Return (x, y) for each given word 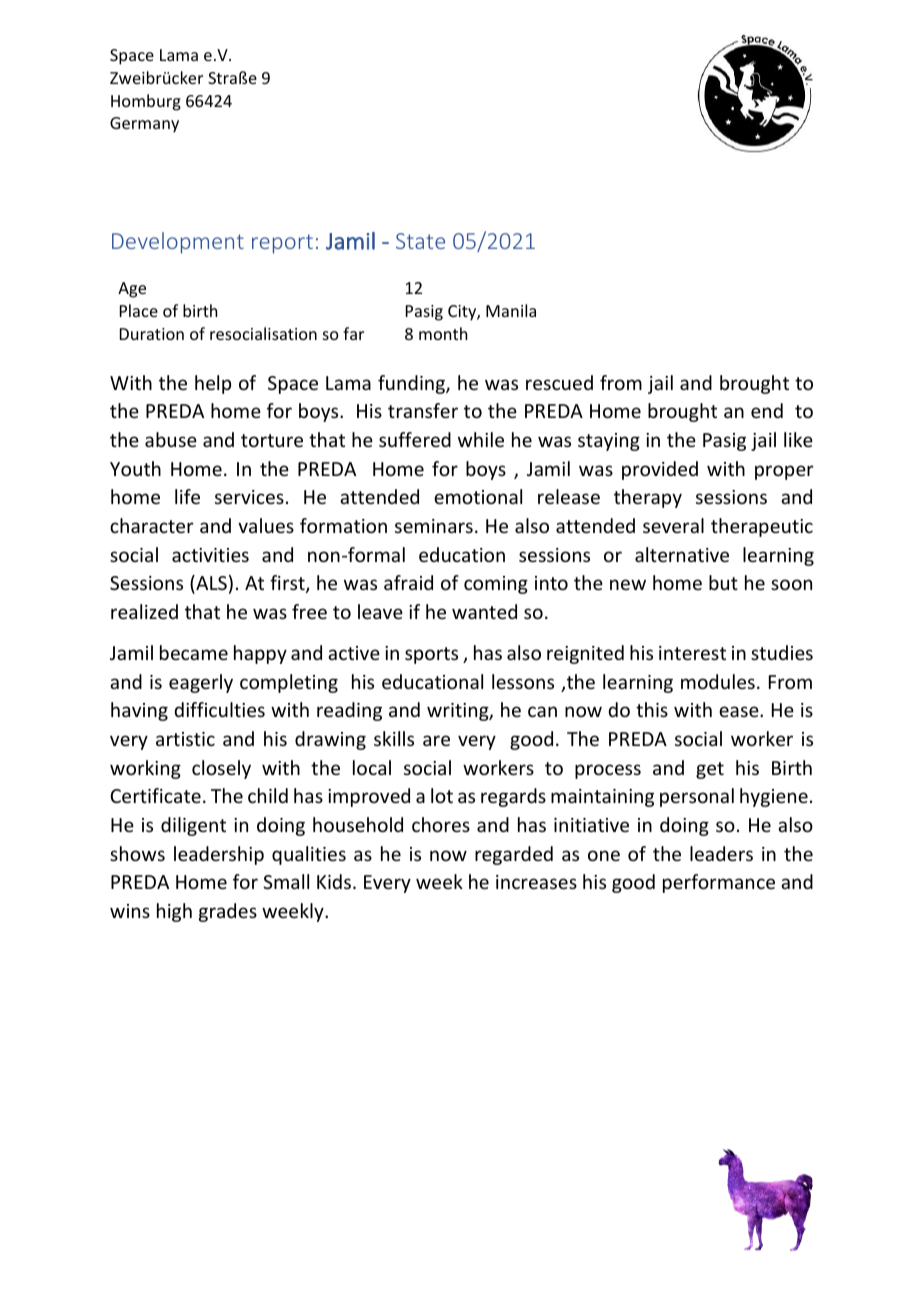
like (798, 439)
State (420, 241)
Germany (144, 125)
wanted (484, 611)
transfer (423, 410)
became (194, 652)
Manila (511, 310)
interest (692, 653)
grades (228, 912)
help (213, 384)
